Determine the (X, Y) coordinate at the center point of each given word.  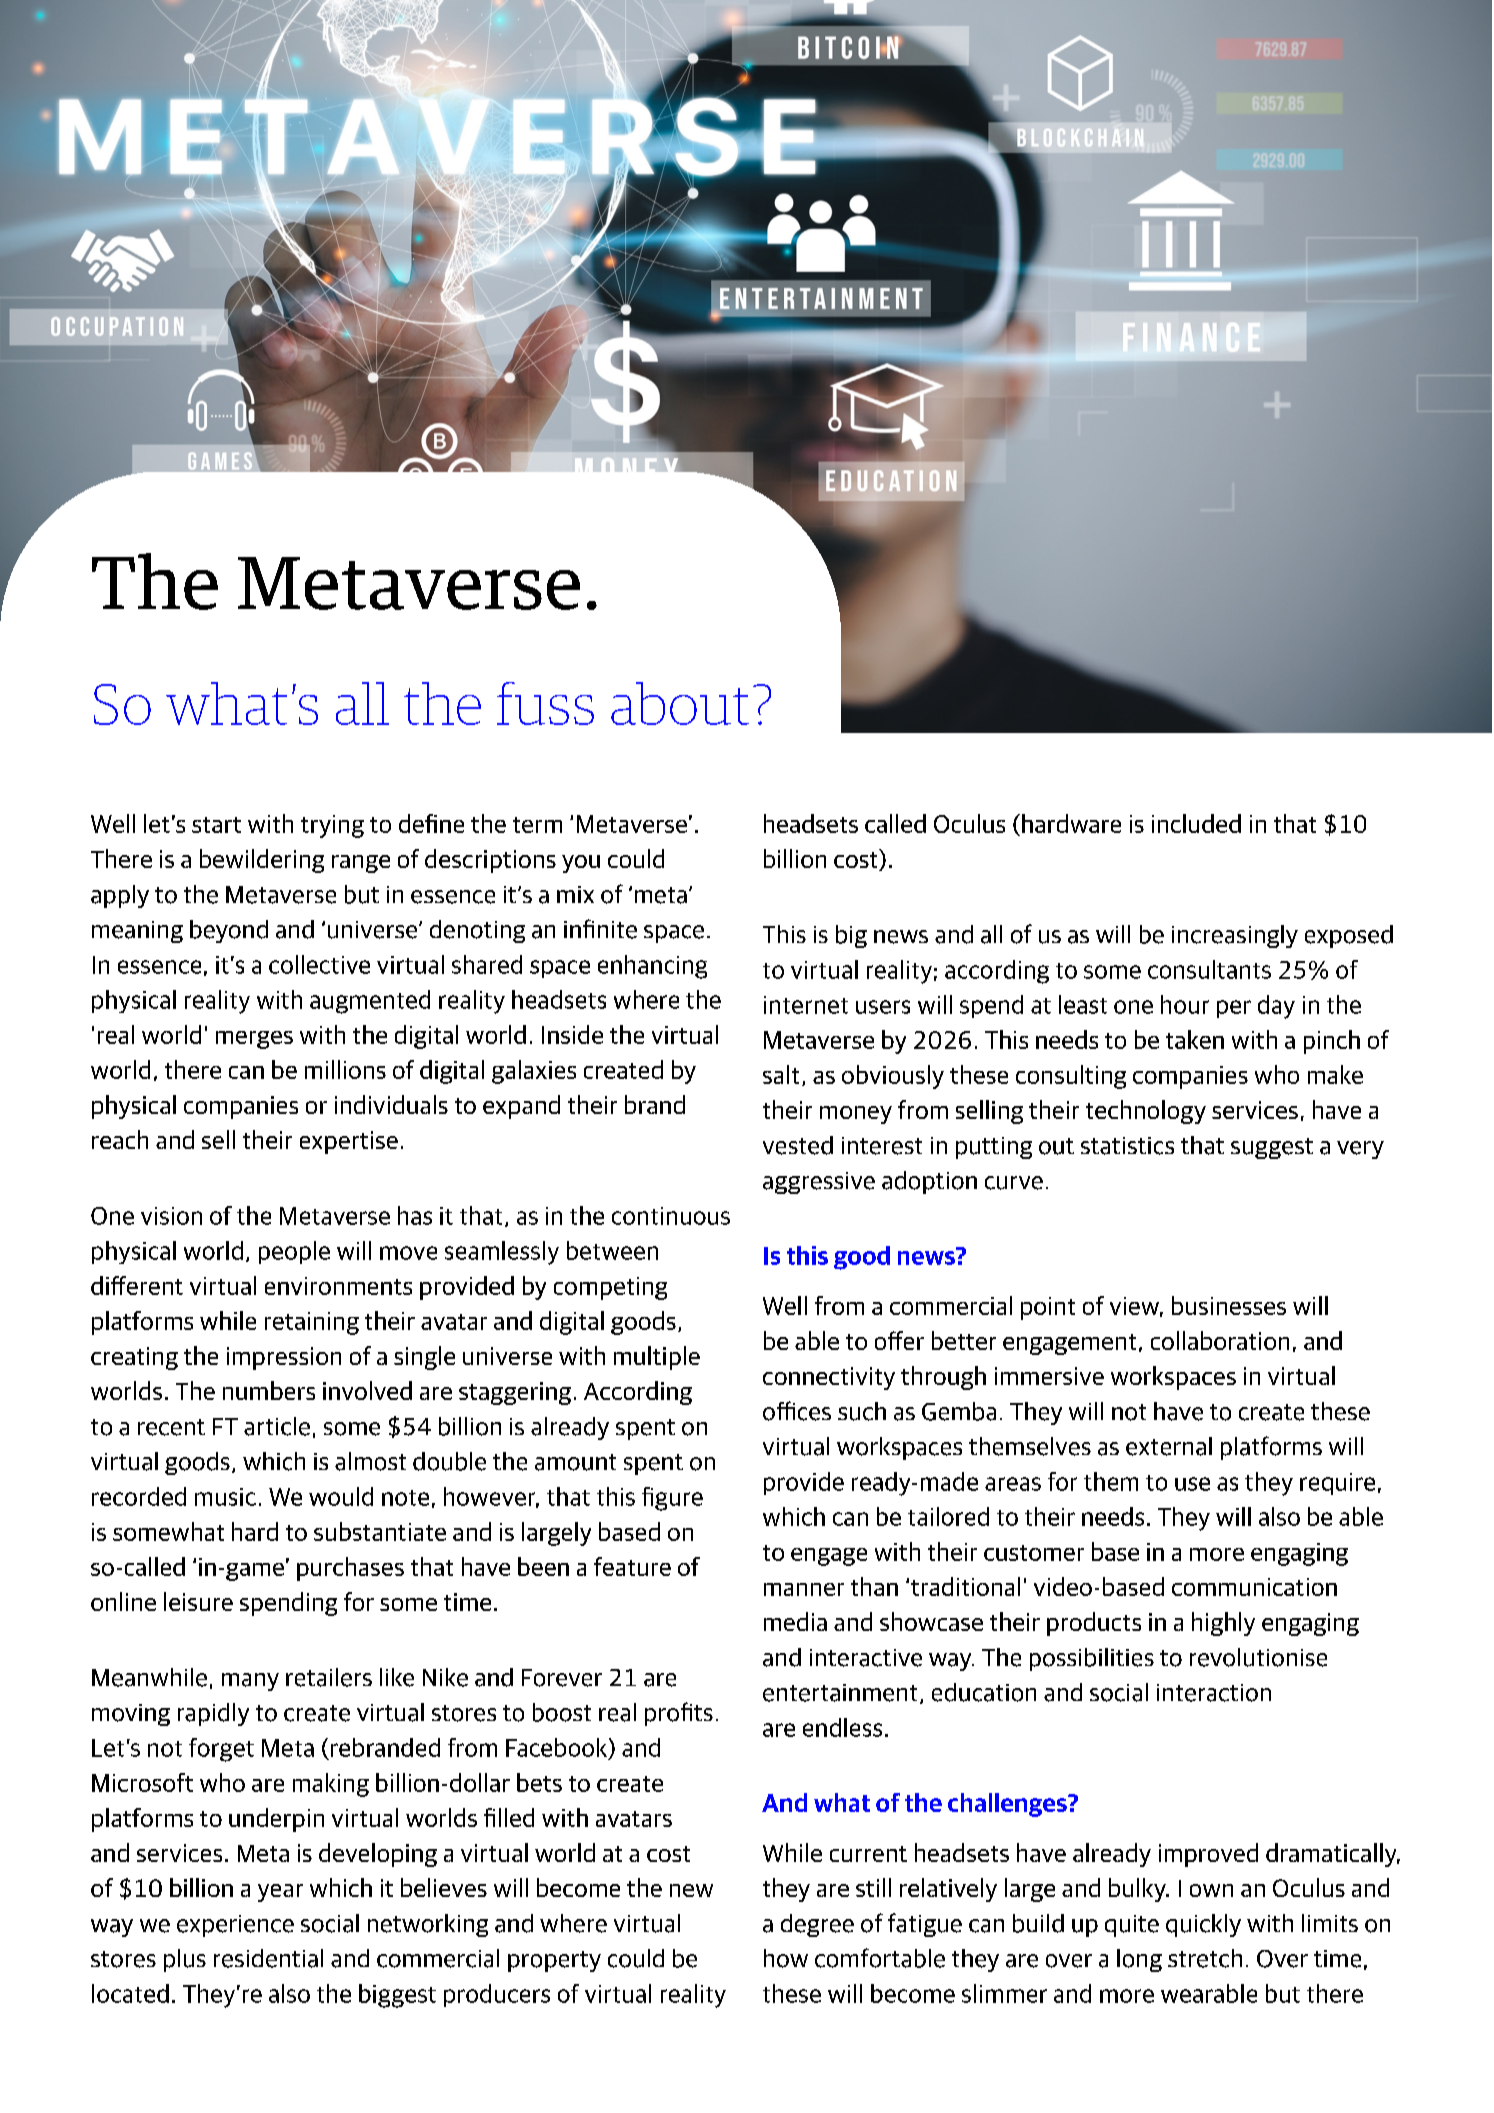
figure (672, 1499)
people (294, 1252)
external (1169, 1446)
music (225, 1497)
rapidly (213, 1714)
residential (268, 1958)
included (1196, 823)
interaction (1214, 1693)
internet (806, 1005)
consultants (1209, 969)
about (680, 703)
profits (679, 1714)
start (216, 825)
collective (319, 964)
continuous (671, 1216)
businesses (1229, 1305)
